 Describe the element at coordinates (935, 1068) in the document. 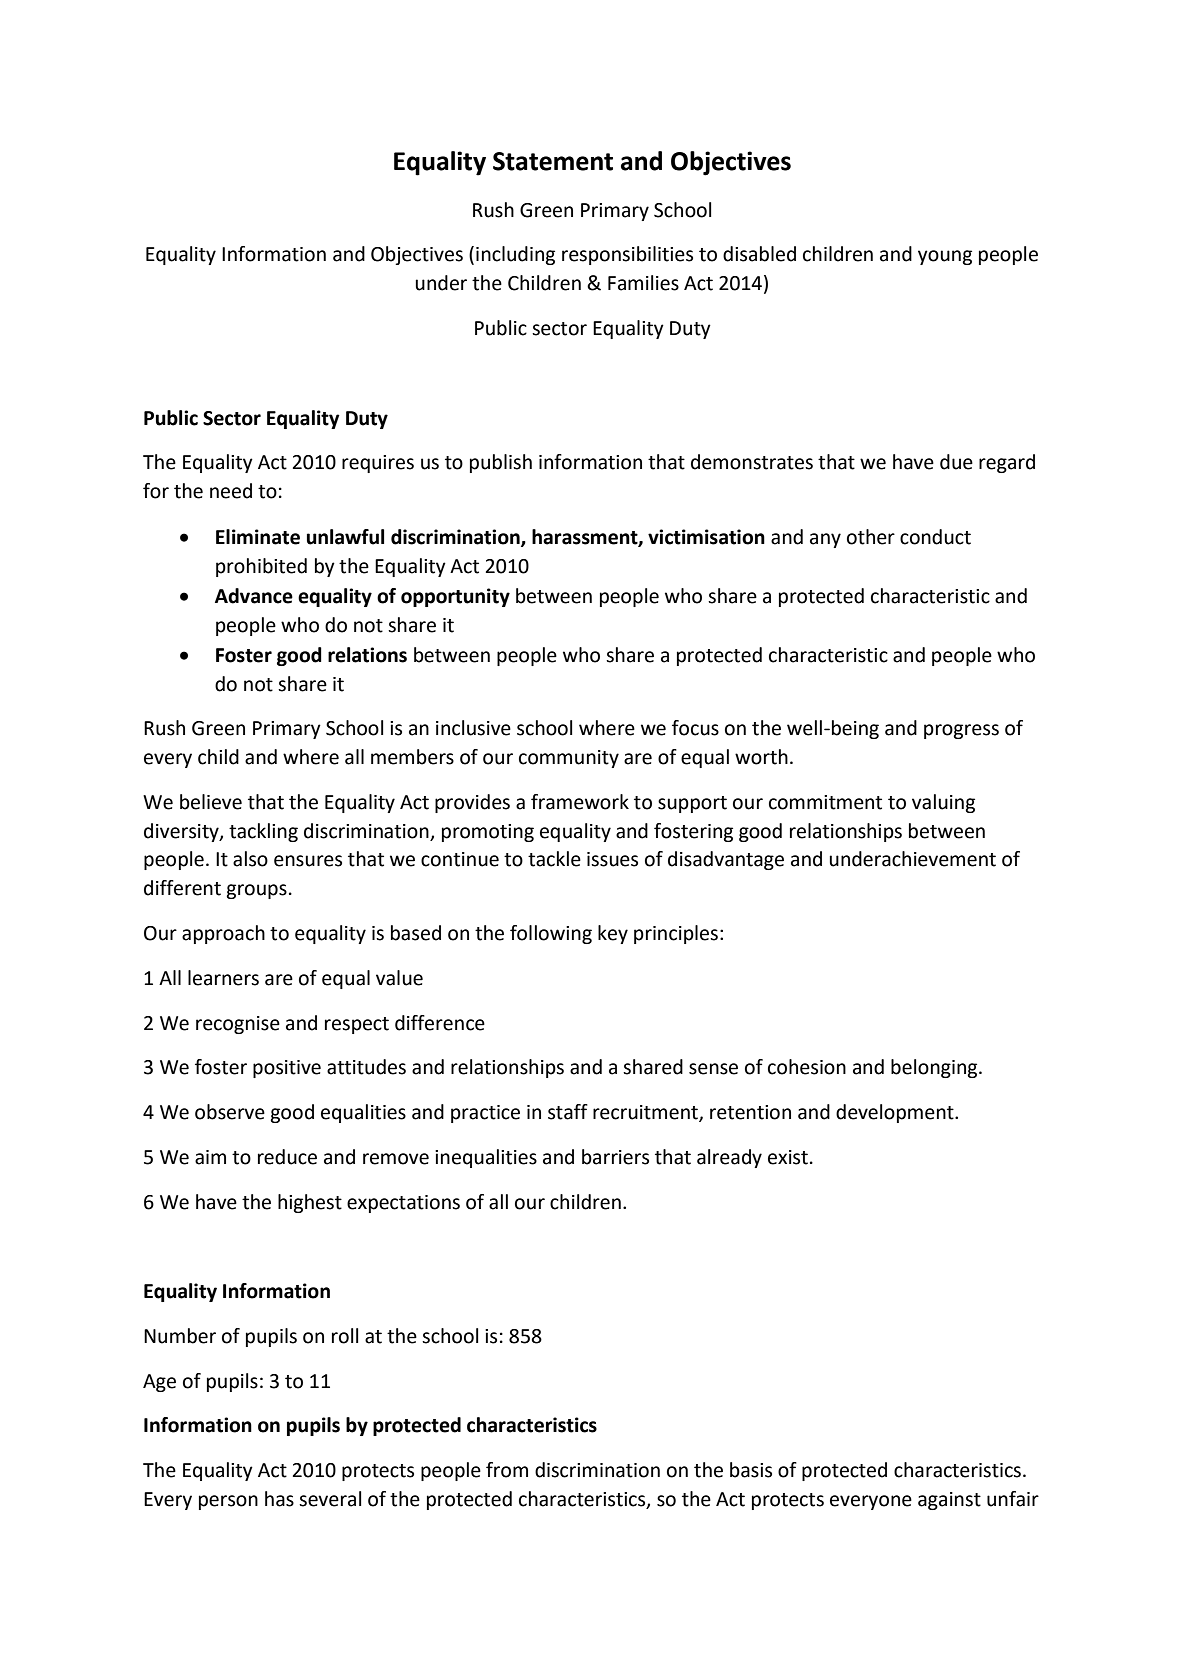

I see `belonging` at that location.
